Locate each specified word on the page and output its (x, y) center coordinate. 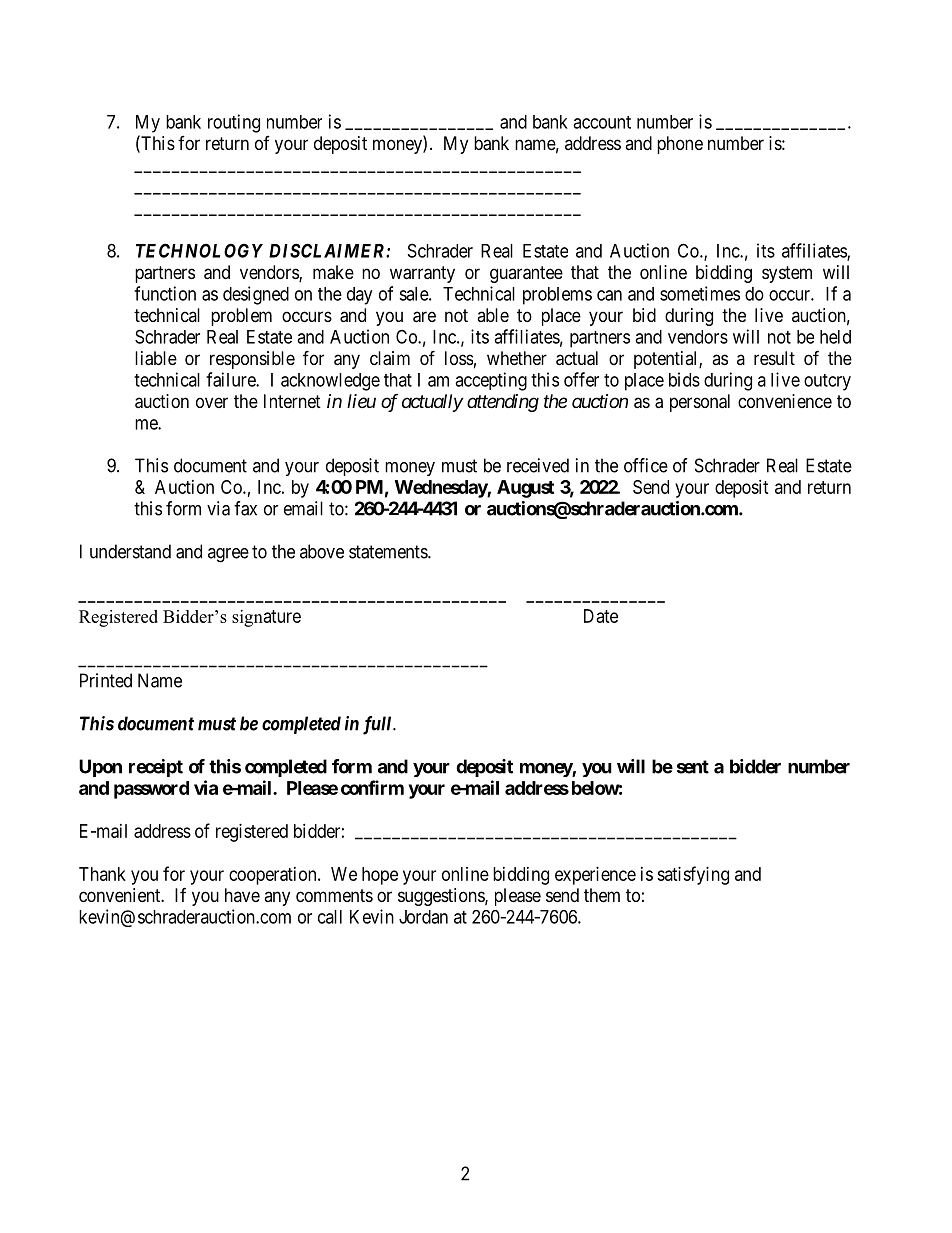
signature (266, 618)
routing (234, 123)
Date (601, 616)
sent (693, 767)
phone (680, 145)
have (242, 895)
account (602, 122)
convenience (785, 401)
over (212, 402)
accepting (491, 381)
